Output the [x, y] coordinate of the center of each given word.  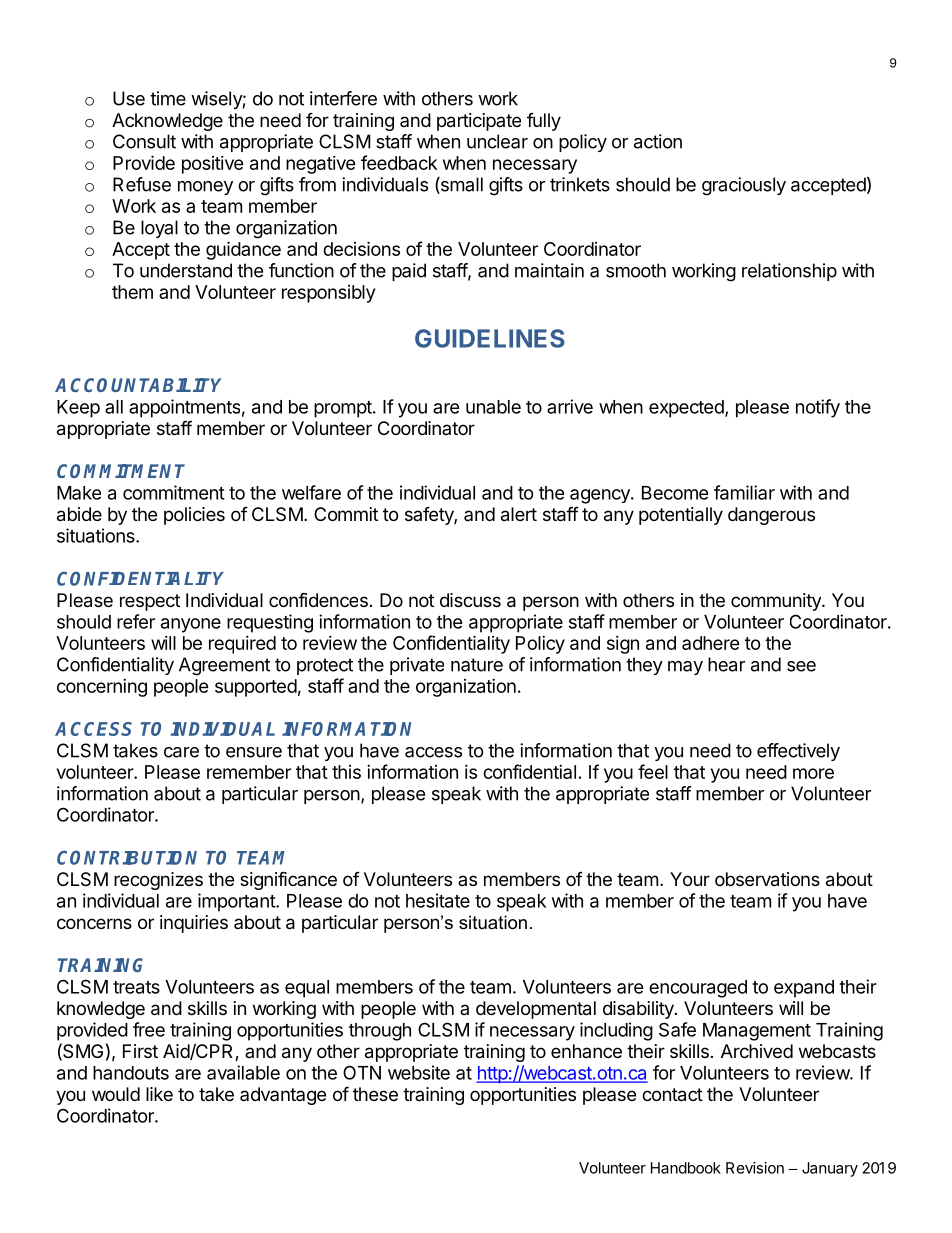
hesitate [438, 900]
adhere [711, 643]
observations [767, 879]
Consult [144, 141]
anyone [191, 625]
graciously [744, 186]
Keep [78, 409]
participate [479, 122]
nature [477, 665]
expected [687, 409]
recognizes [158, 881]
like [159, 1094]
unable [493, 407]
